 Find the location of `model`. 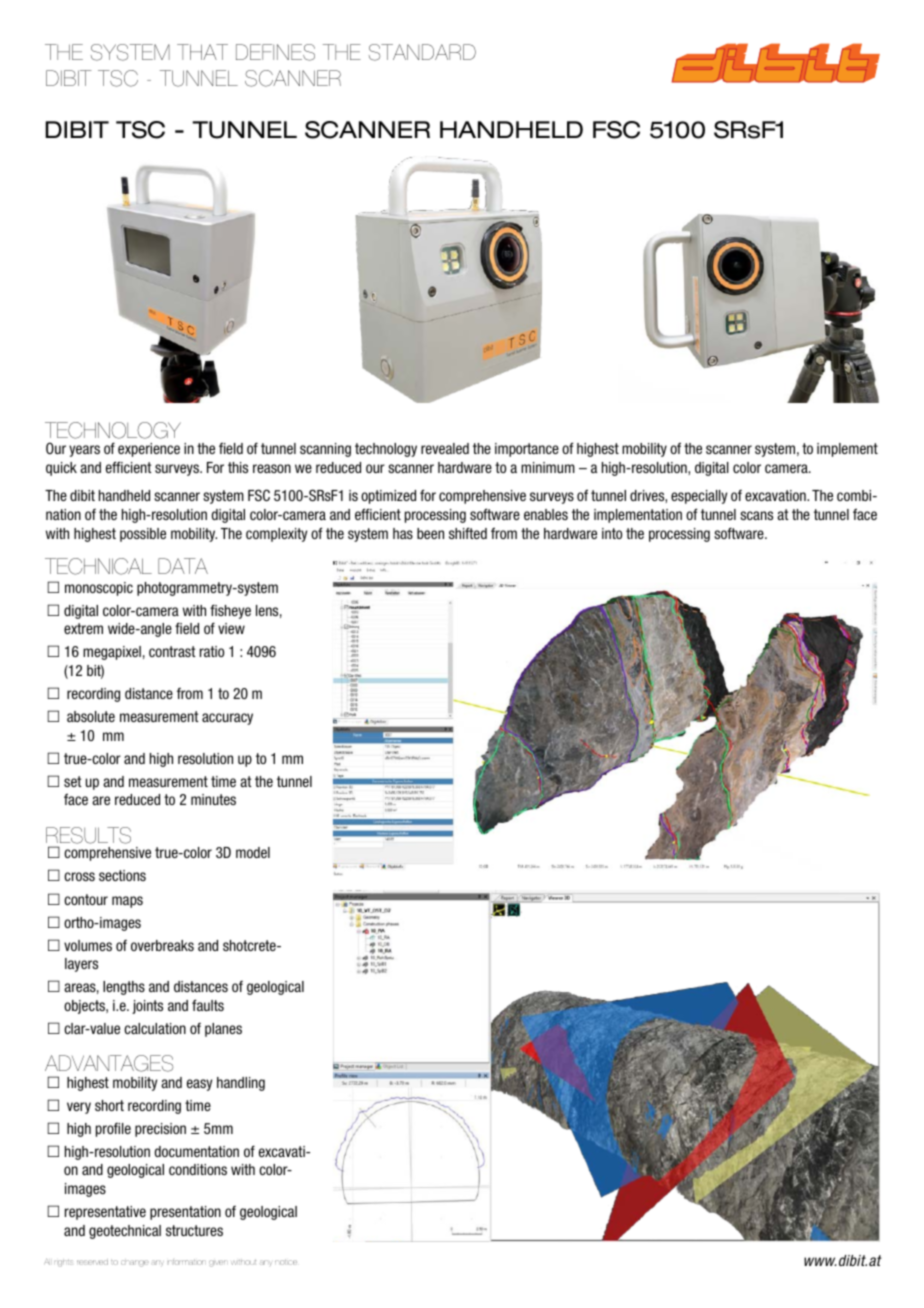

model is located at coordinates (253, 852).
